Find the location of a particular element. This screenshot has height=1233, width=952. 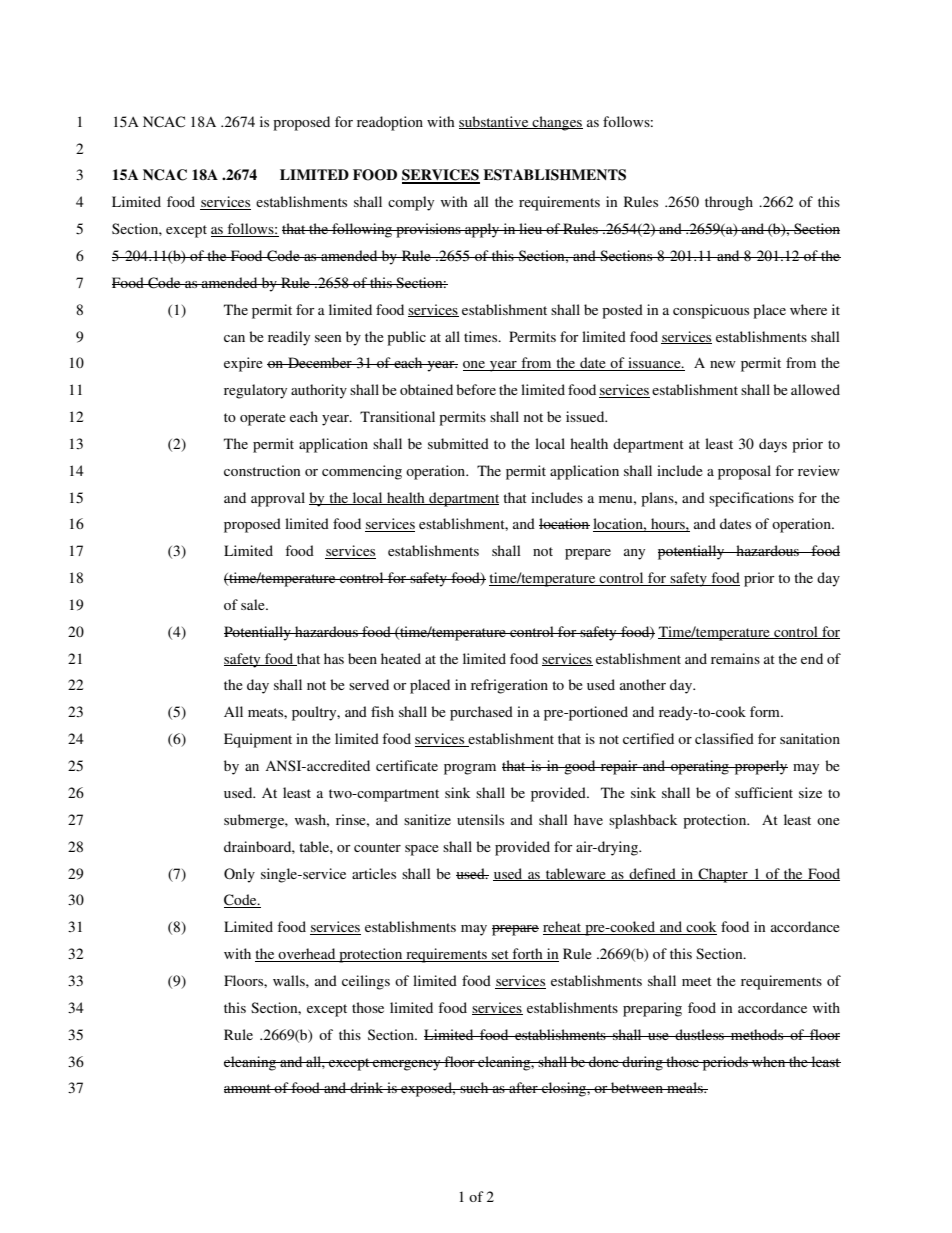

through is located at coordinates (729, 203).
